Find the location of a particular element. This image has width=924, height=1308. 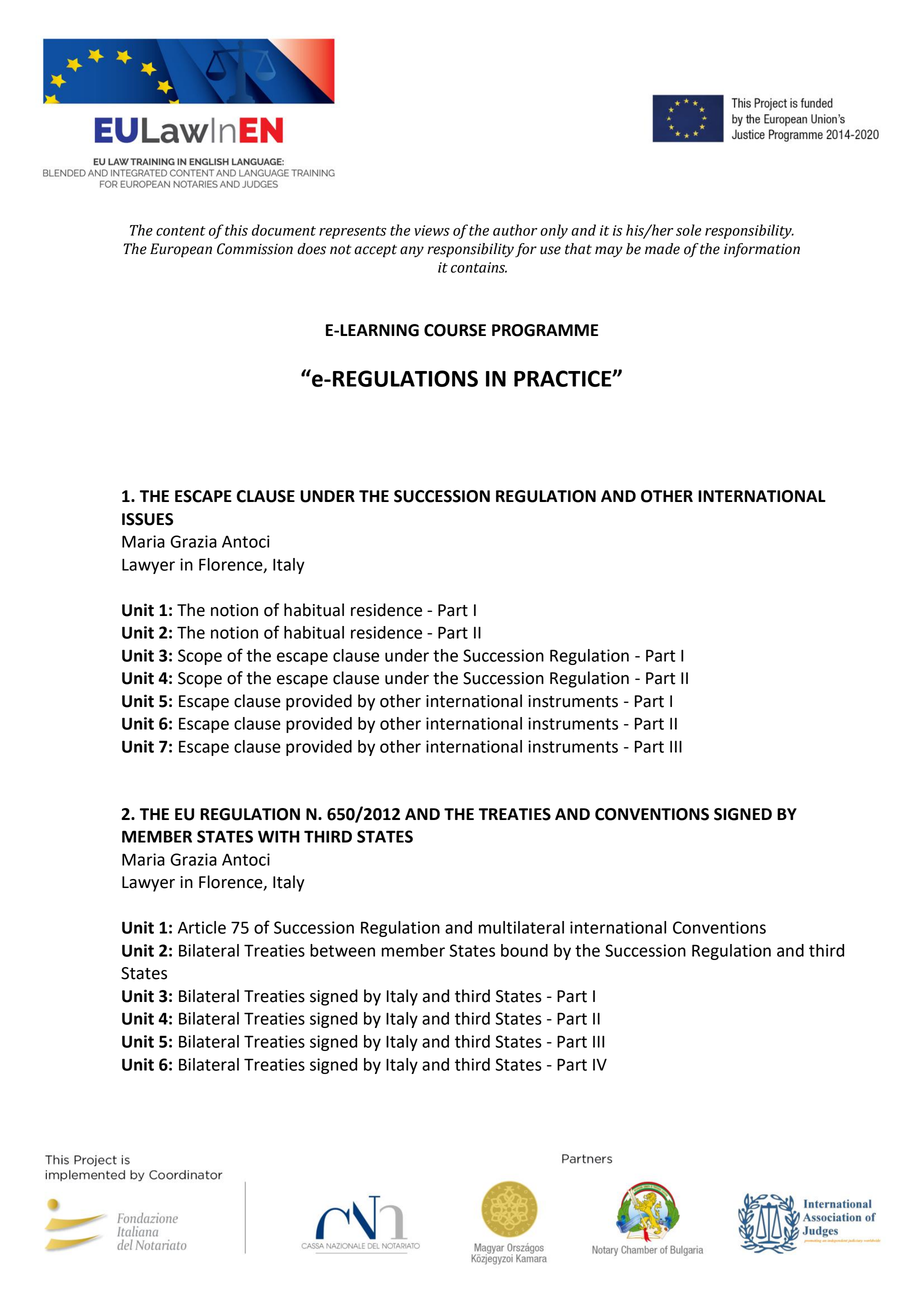

Commission is located at coordinates (255, 249).
